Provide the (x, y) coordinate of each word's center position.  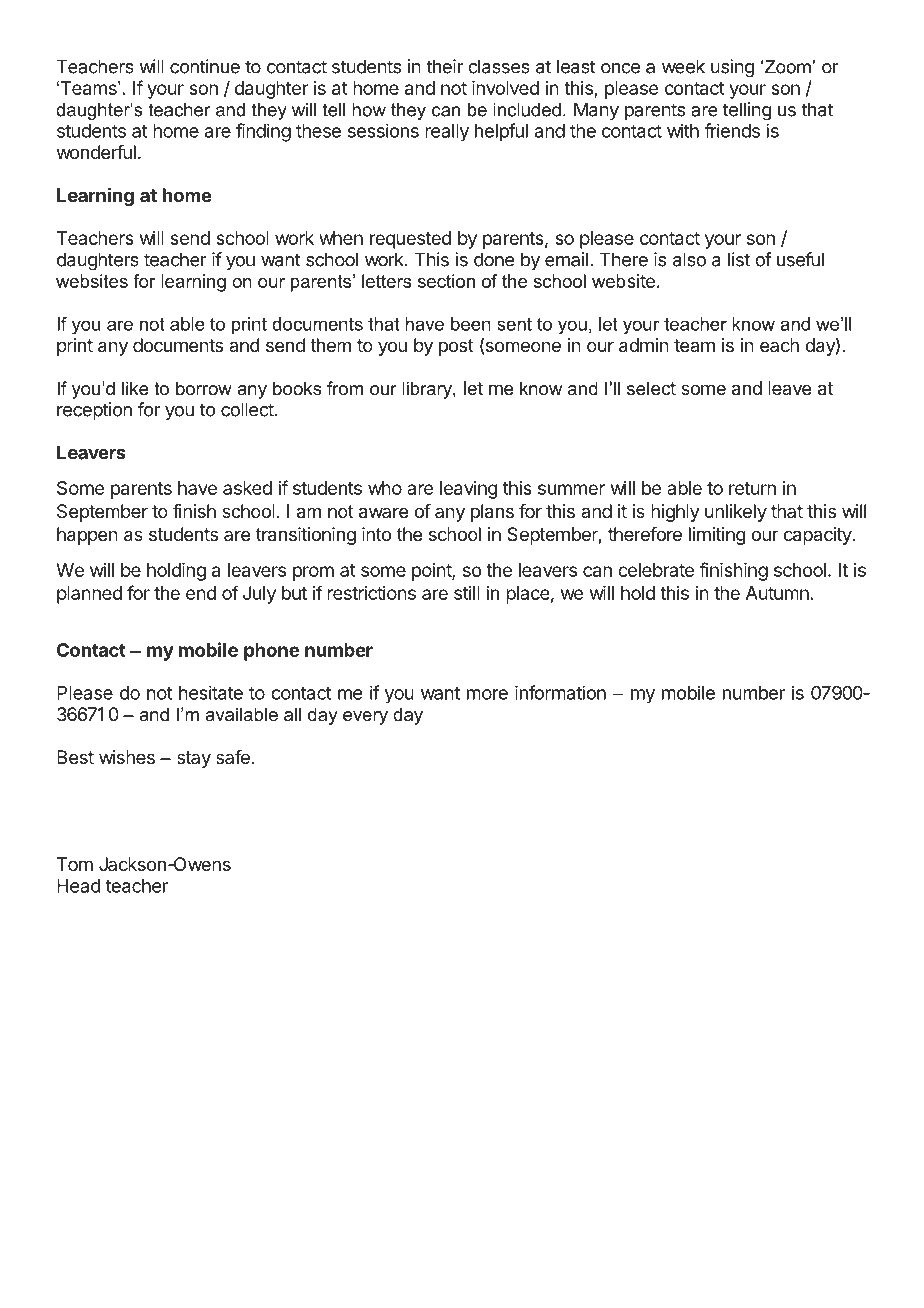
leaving (469, 490)
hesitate (211, 693)
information (560, 692)
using (732, 68)
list (739, 259)
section (446, 281)
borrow (204, 388)
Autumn (777, 593)
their (444, 66)
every (365, 718)
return (752, 488)
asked (247, 488)
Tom (75, 864)
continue (205, 66)
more (487, 694)
